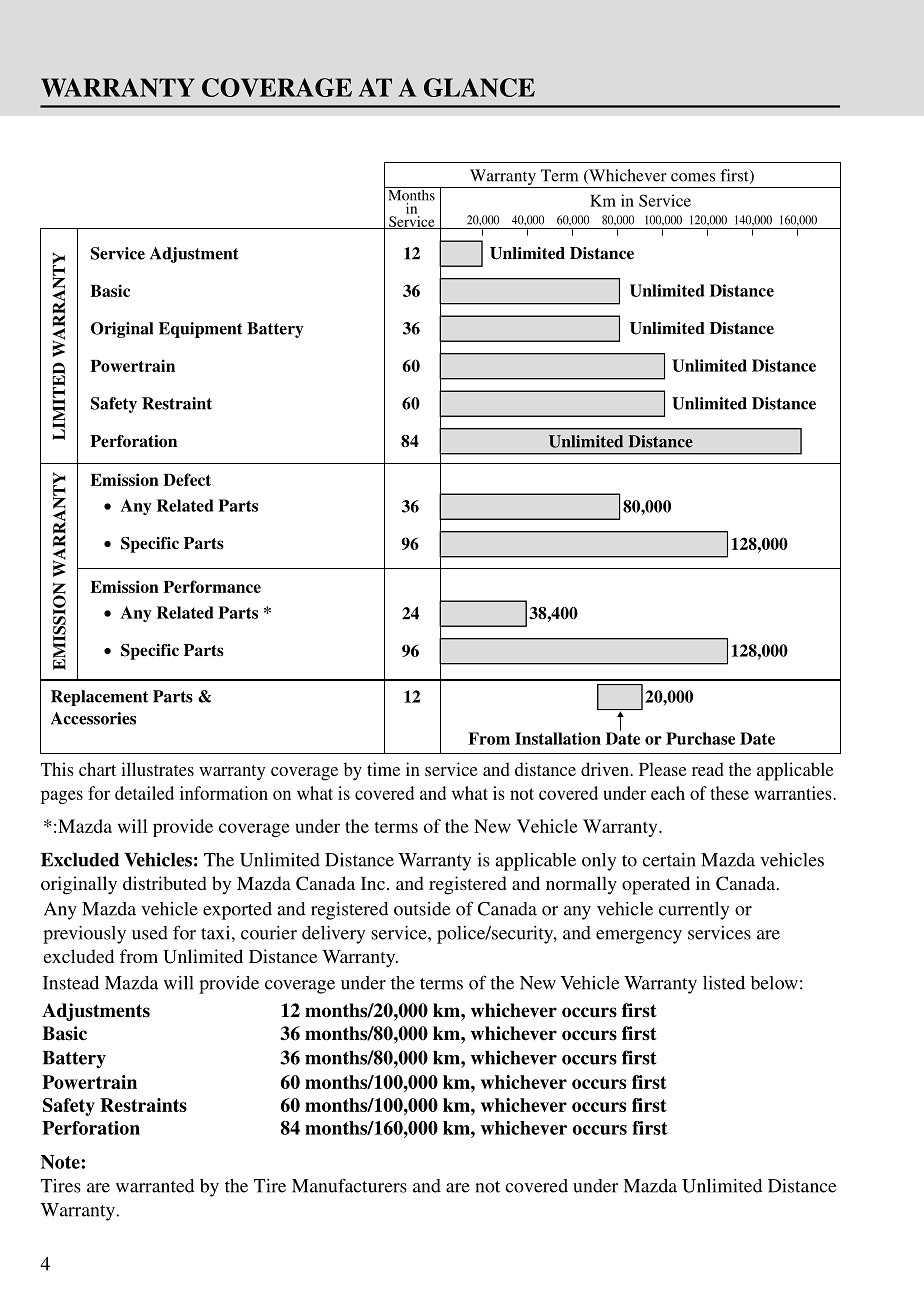  Describe the element at coordinates (165, 883) in the screenshot. I see `distributed` at that location.
